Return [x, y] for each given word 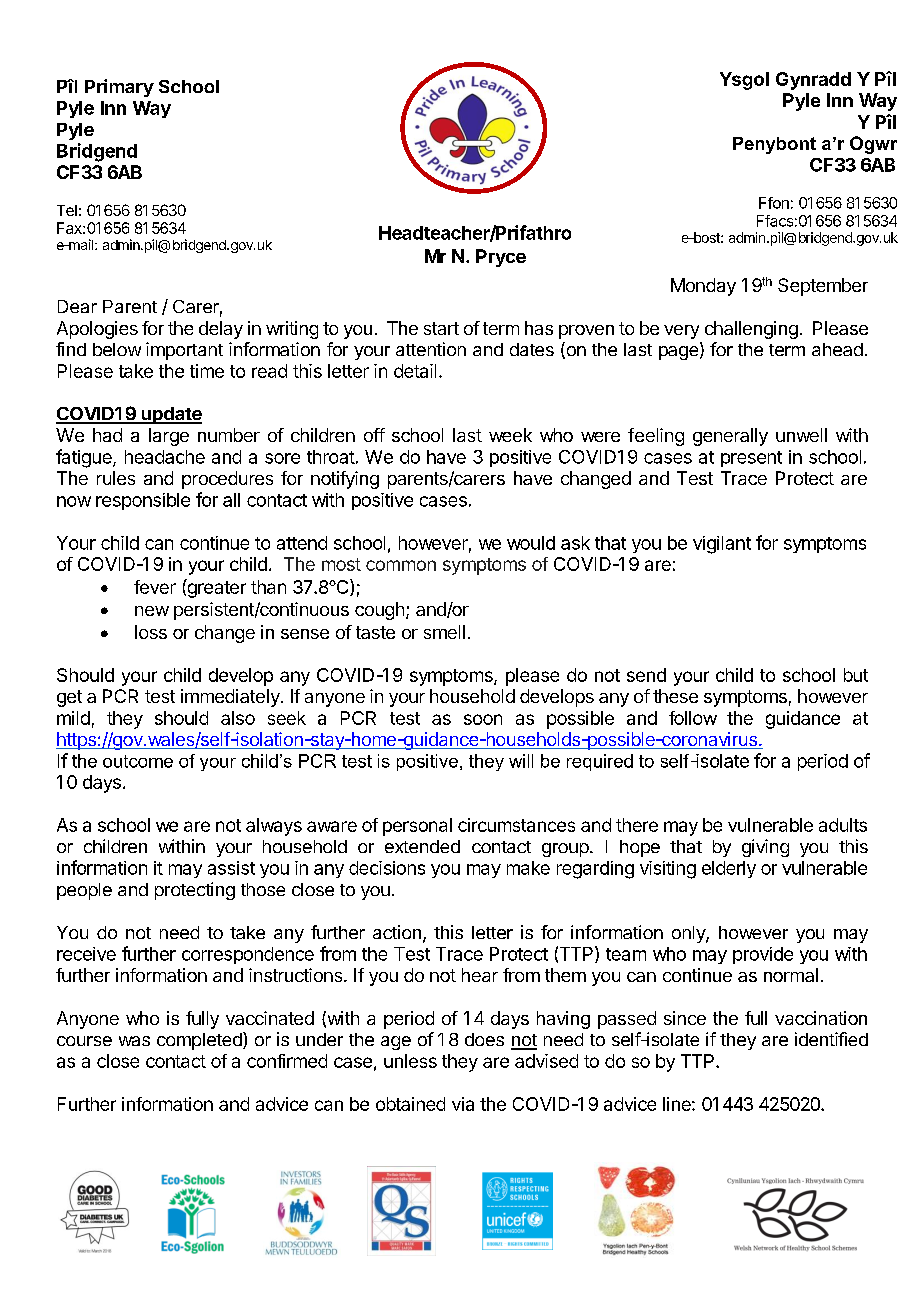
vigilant [722, 545]
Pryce [501, 258]
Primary [119, 88]
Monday [703, 287]
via [463, 1104]
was [134, 1041]
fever [155, 587]
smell [444, 632]
